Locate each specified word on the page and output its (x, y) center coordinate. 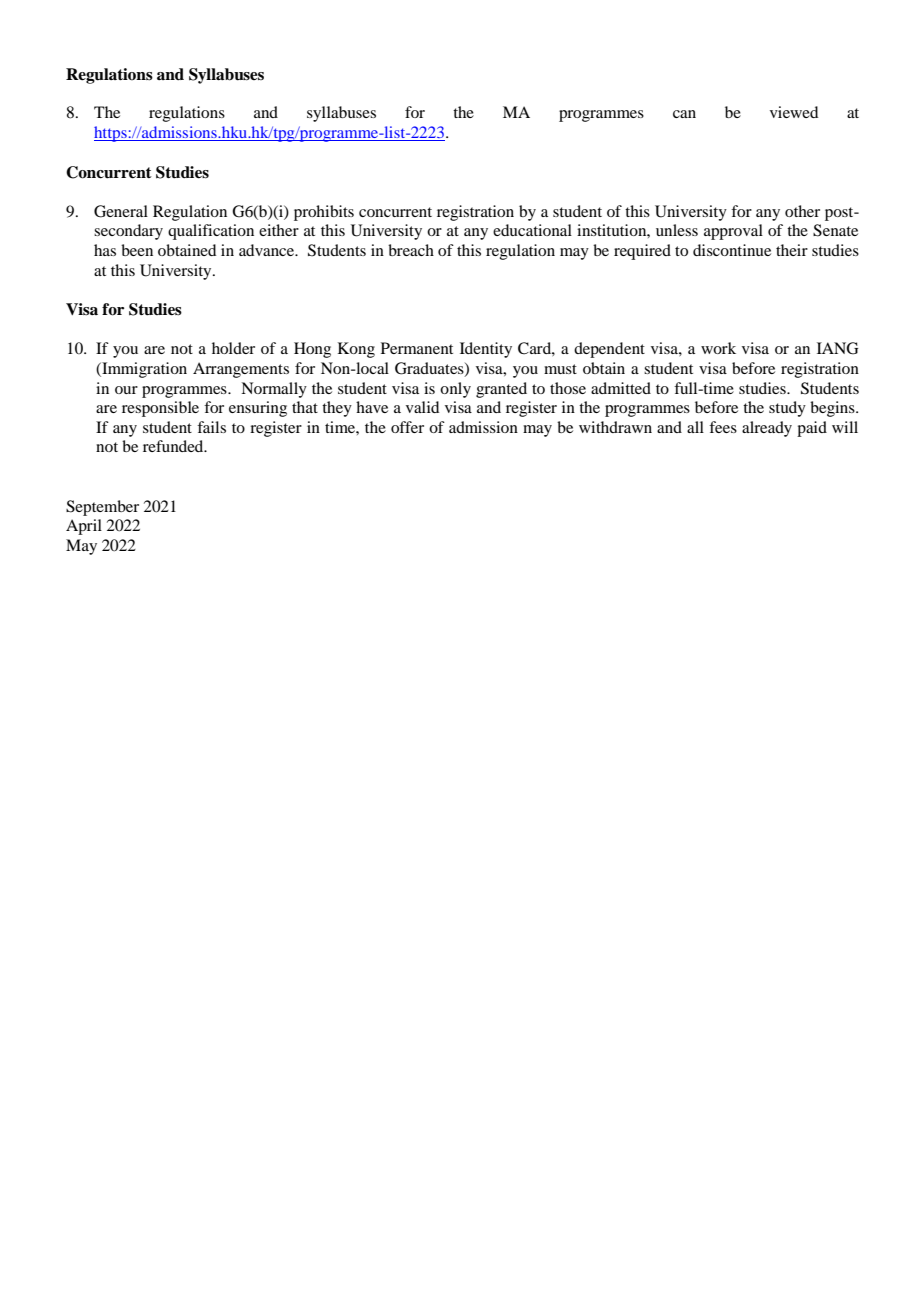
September (102, 508)
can (684, 114)
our (126, 390)
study (787, 409)
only (455, 390)
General (121, 211)
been (137, 250)
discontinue (732, 250)
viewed (794, 112)
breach (411, 250)
